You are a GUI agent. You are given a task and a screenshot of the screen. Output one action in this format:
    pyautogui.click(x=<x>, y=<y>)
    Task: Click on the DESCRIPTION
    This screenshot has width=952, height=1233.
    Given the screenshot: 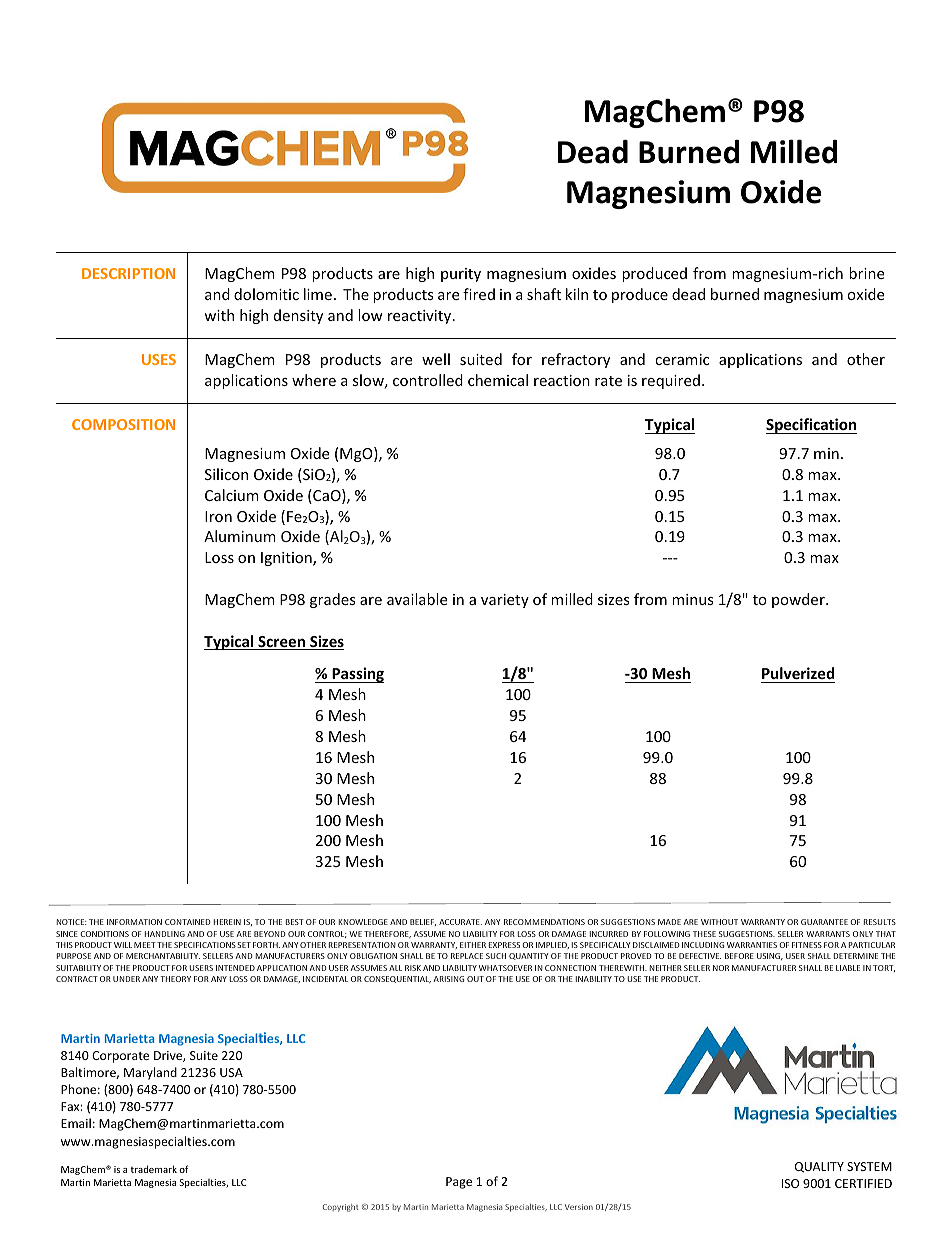 What is the action you would take?
    pyautogui.click(x=128, y=273)
